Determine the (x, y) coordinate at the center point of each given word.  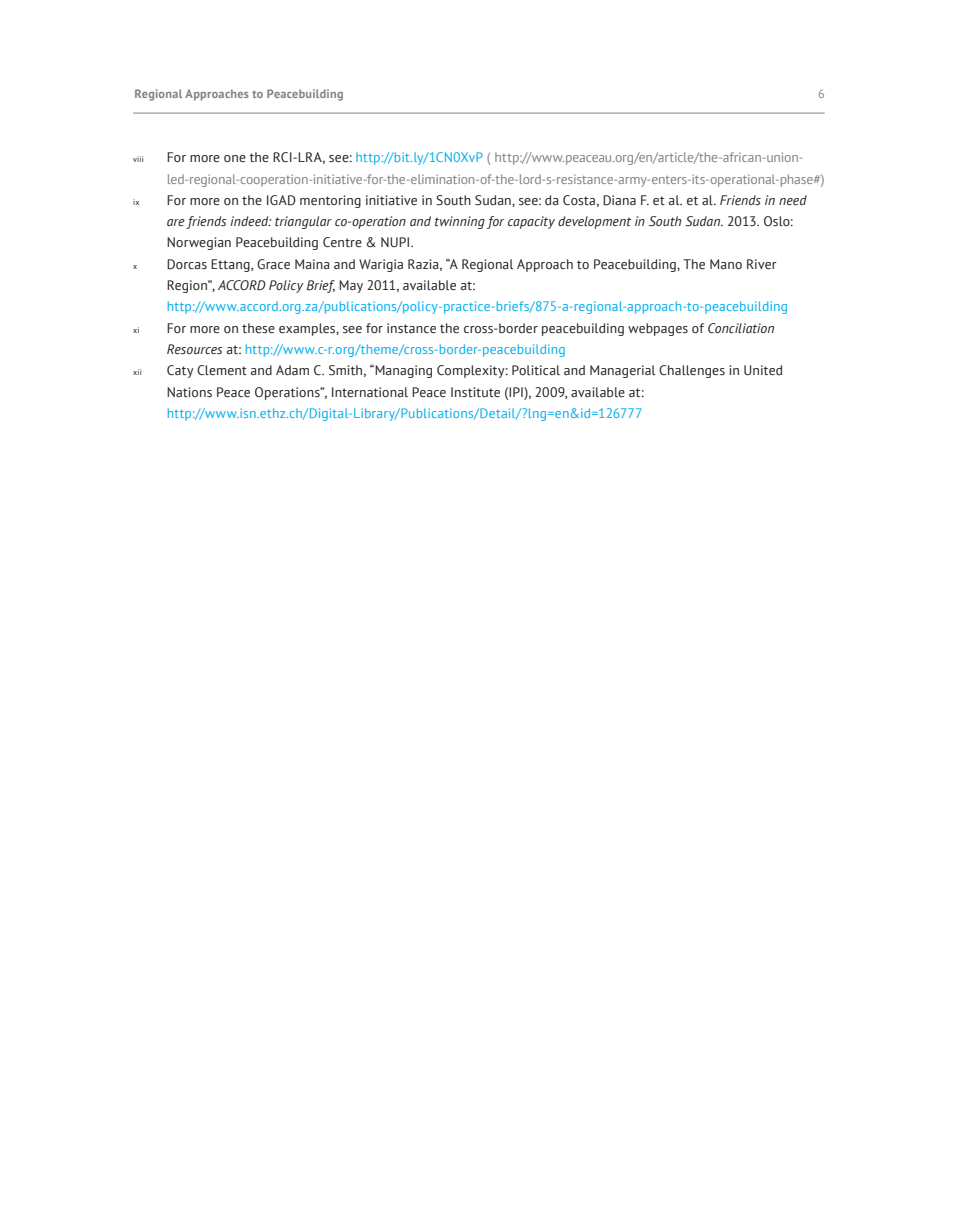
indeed (250, 221)
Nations (189, 392)
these (258, 328)
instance (411, 328)
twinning (460, 222)
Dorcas (187, 264)
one (235, 158)
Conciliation (741, 328)
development (594, 222)
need (793, 200)
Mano (726, 264)
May (351, 286)
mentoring (330, 201)
